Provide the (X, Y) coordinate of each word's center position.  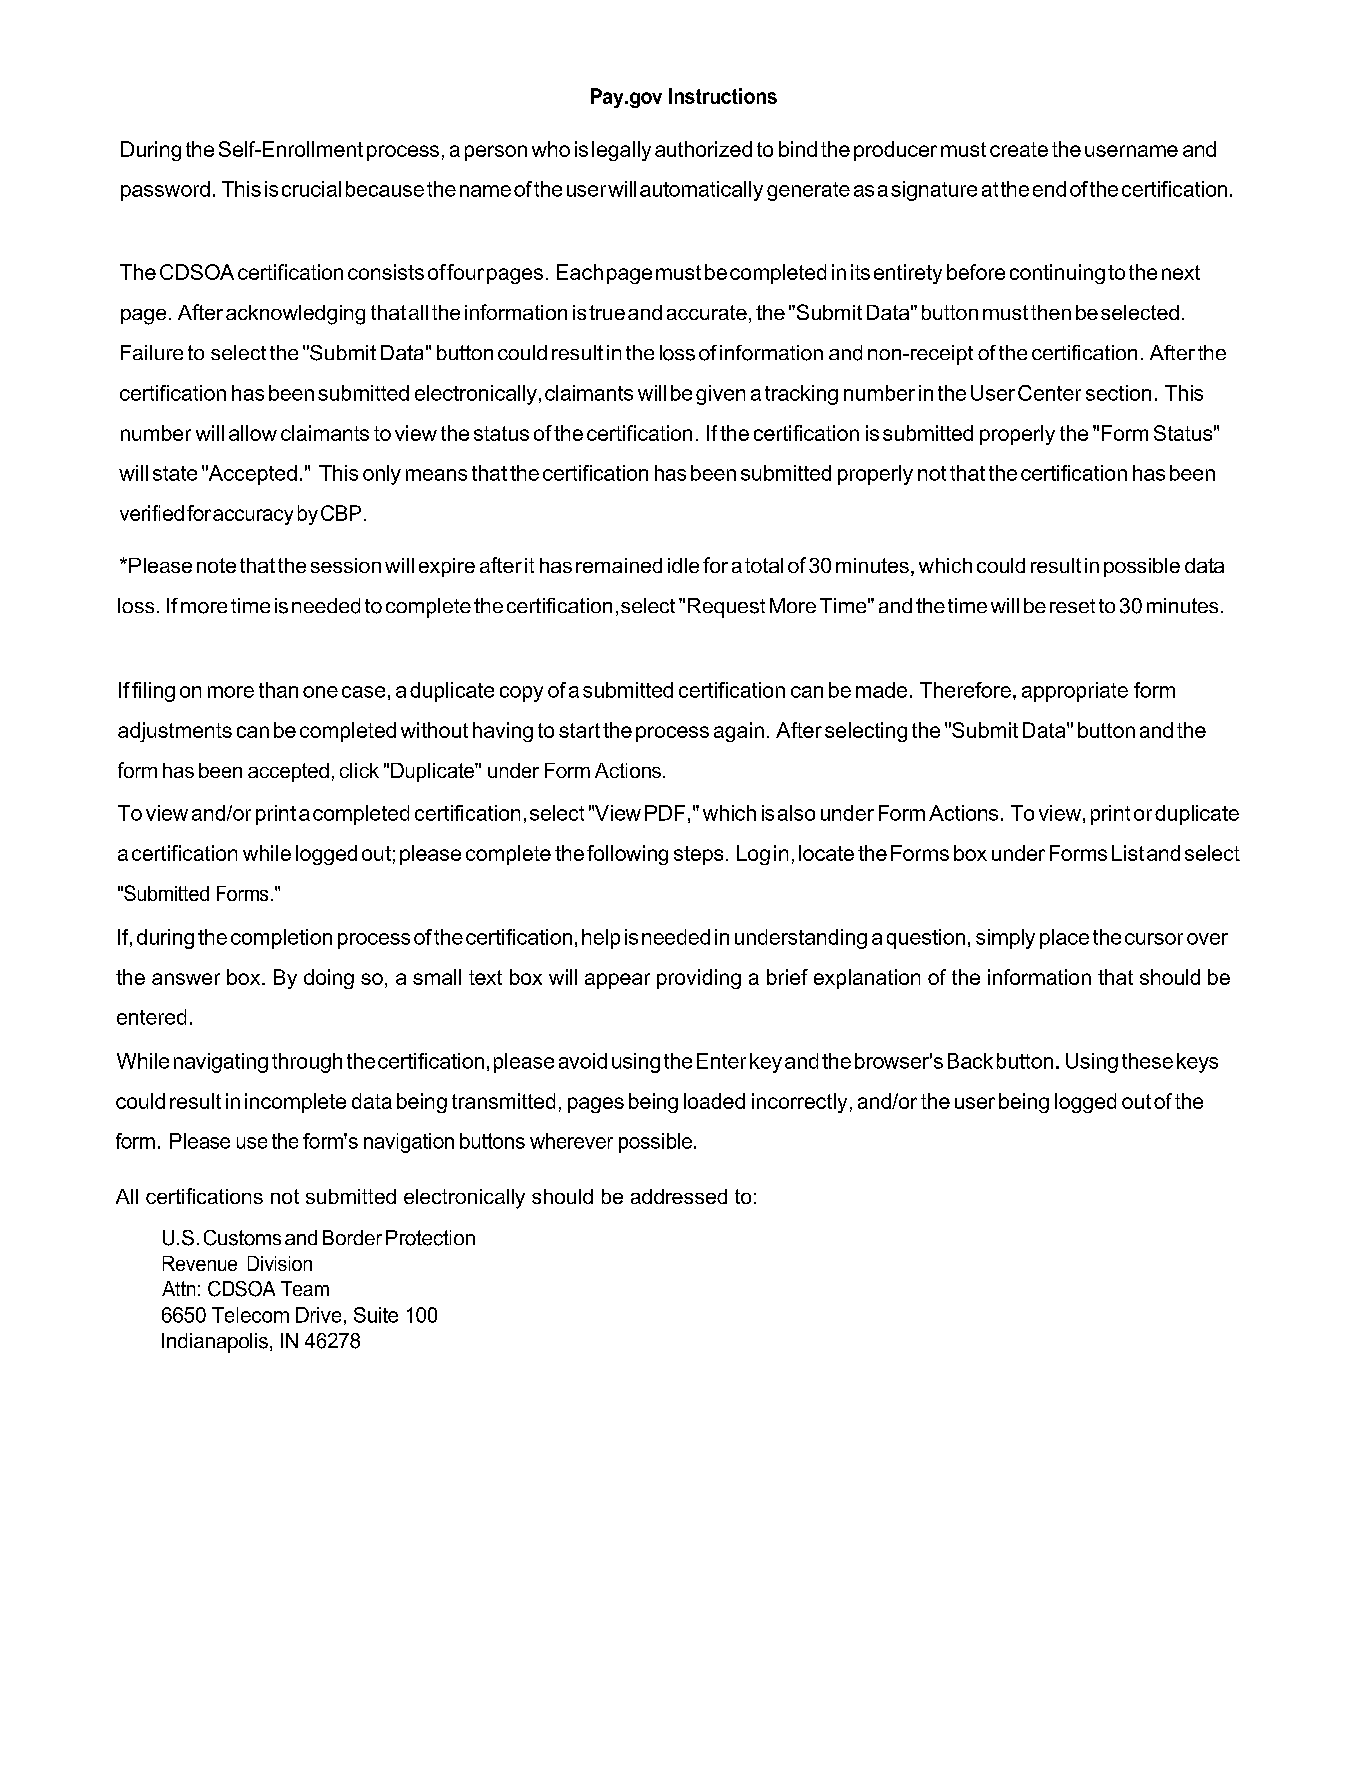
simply (1005, 939)
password (165, 191)
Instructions (723, 96)
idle (683, 565)
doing (329, 979)
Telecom (250, 1315)
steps (698, 855)
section (1118, 393)
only (382, 475)
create (1019, 149)
